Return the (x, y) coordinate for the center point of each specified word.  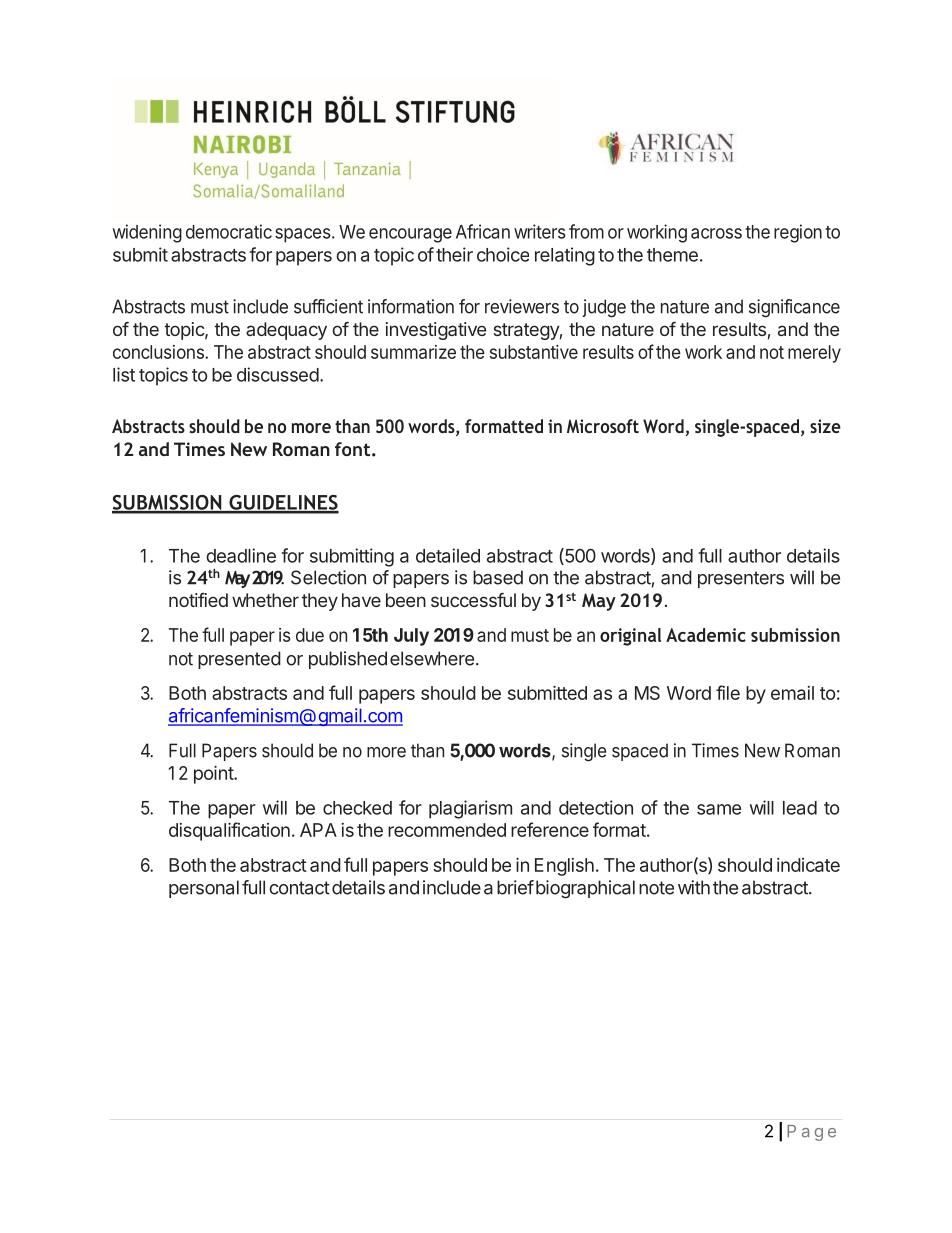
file (728, 692)
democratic (229, 231)
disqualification (229, 831)
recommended (447, 830)
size (825, 426)
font (352, 449)
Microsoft (603, 426)
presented (239, 660)
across (716, 233)
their (454, 254)
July (411, 637)
